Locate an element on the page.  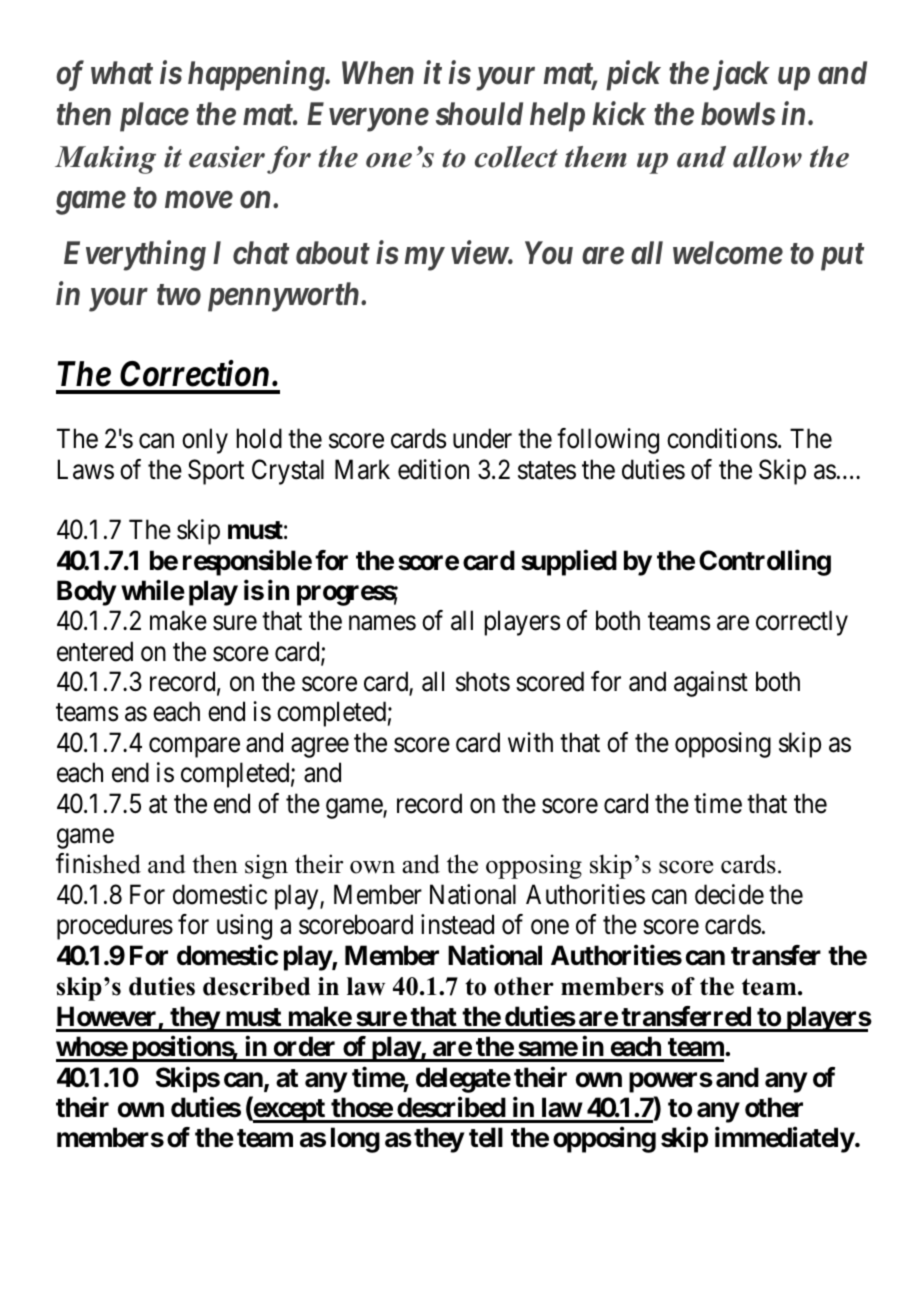
compare is located at coordinates (194, 748).
